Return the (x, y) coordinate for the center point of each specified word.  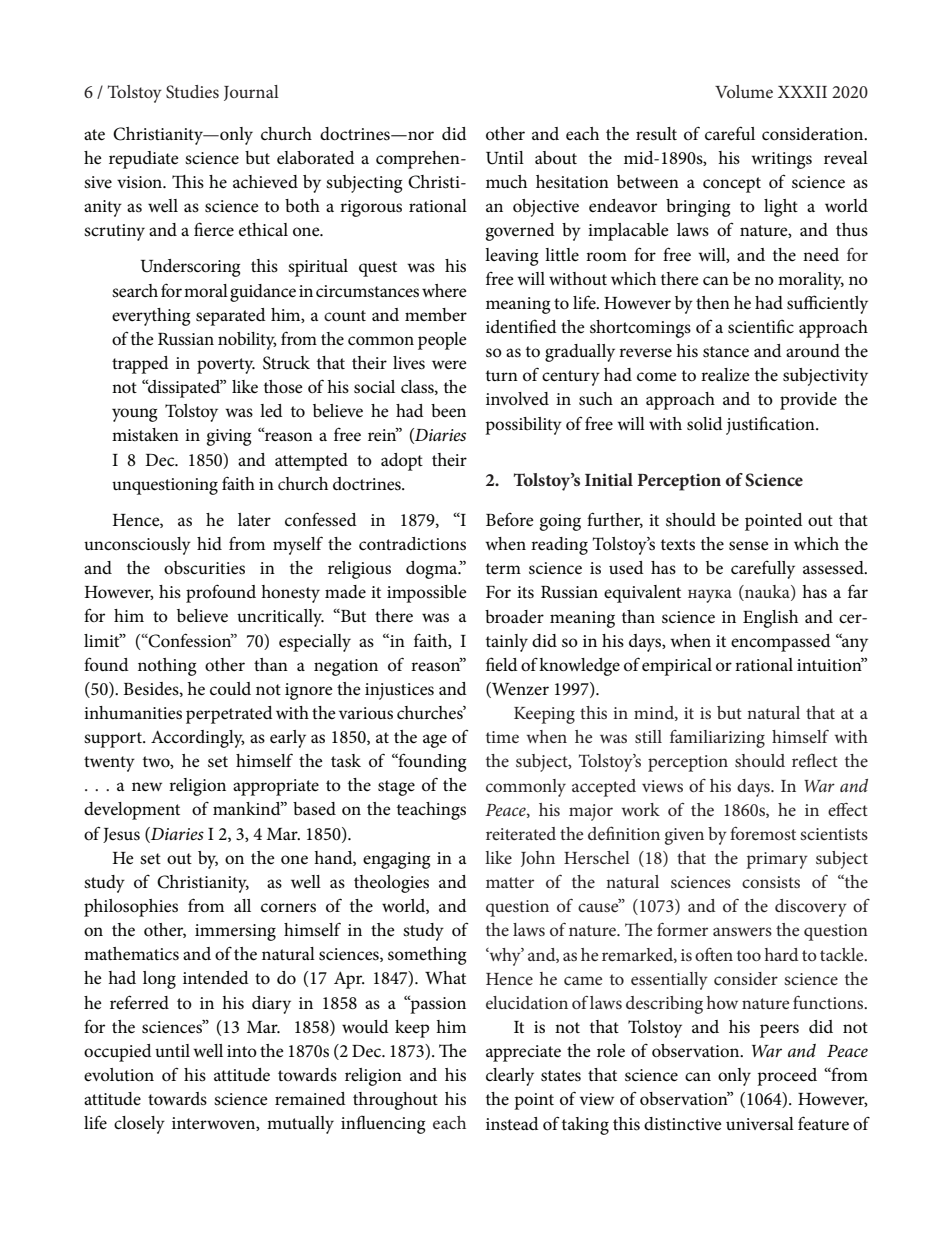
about (556, 157)
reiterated (521, 833)
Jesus (121, 835)
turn (502, 375)
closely (139, 1125)
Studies (192, 92)
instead (512, 1124)
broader (514, 617)
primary (777, 860)
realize (725, 374)
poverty (226, 366)
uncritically (280, 618)
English (770, 619)
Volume (744, 91)
